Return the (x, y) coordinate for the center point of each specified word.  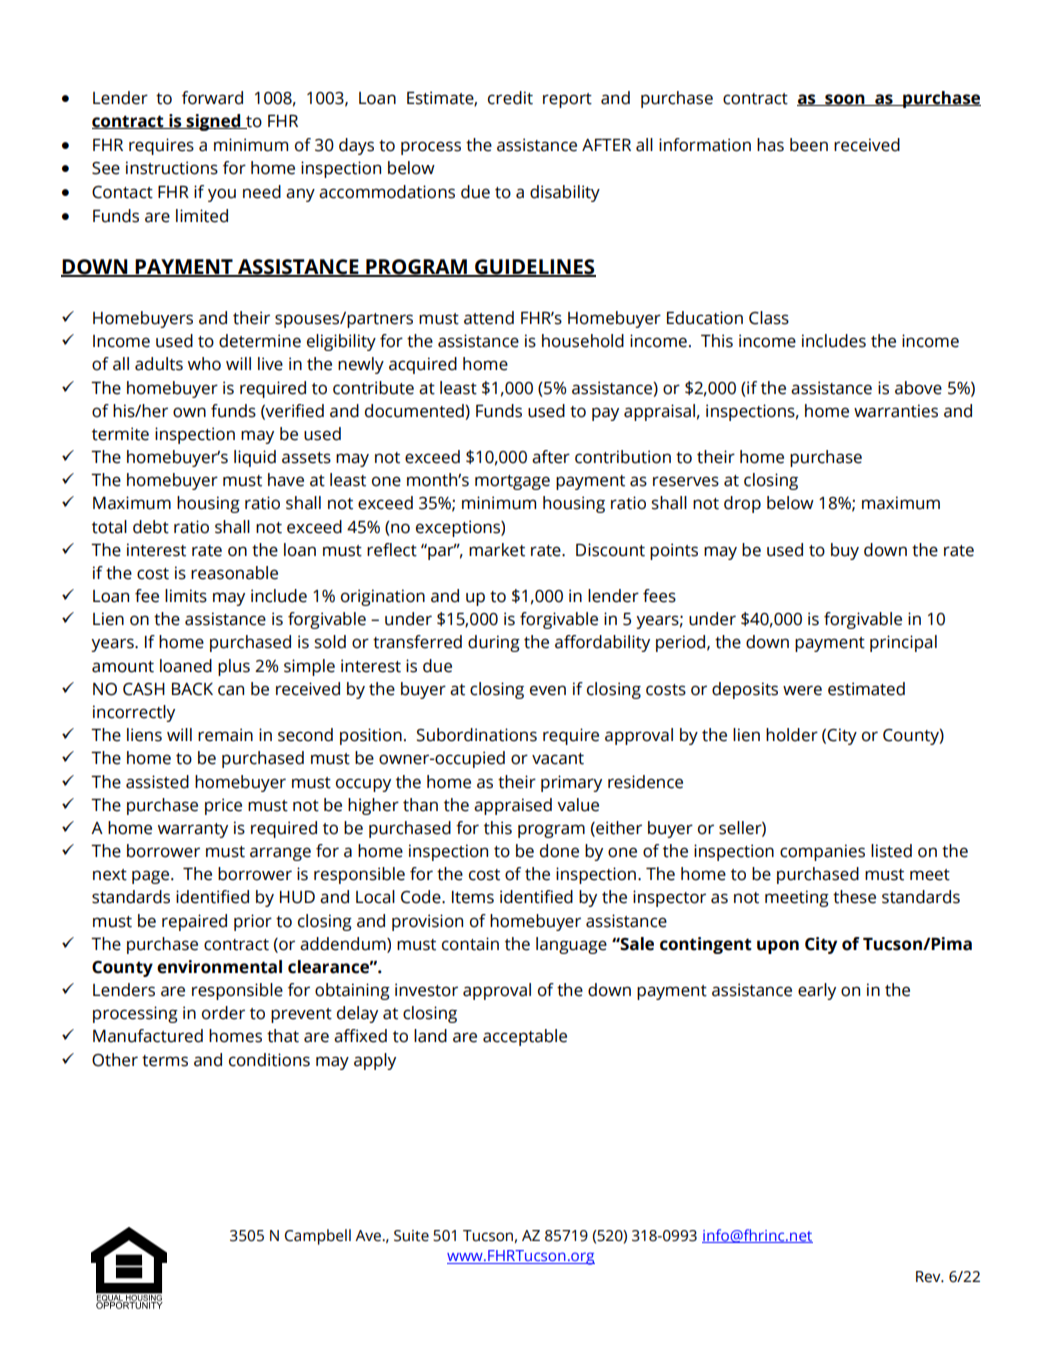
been (809, 145)
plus (234, 667)
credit (510, 98)
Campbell (318, 1237)
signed (214, 122)
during (494, 643)
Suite (411, 1236)
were (802, 690)
